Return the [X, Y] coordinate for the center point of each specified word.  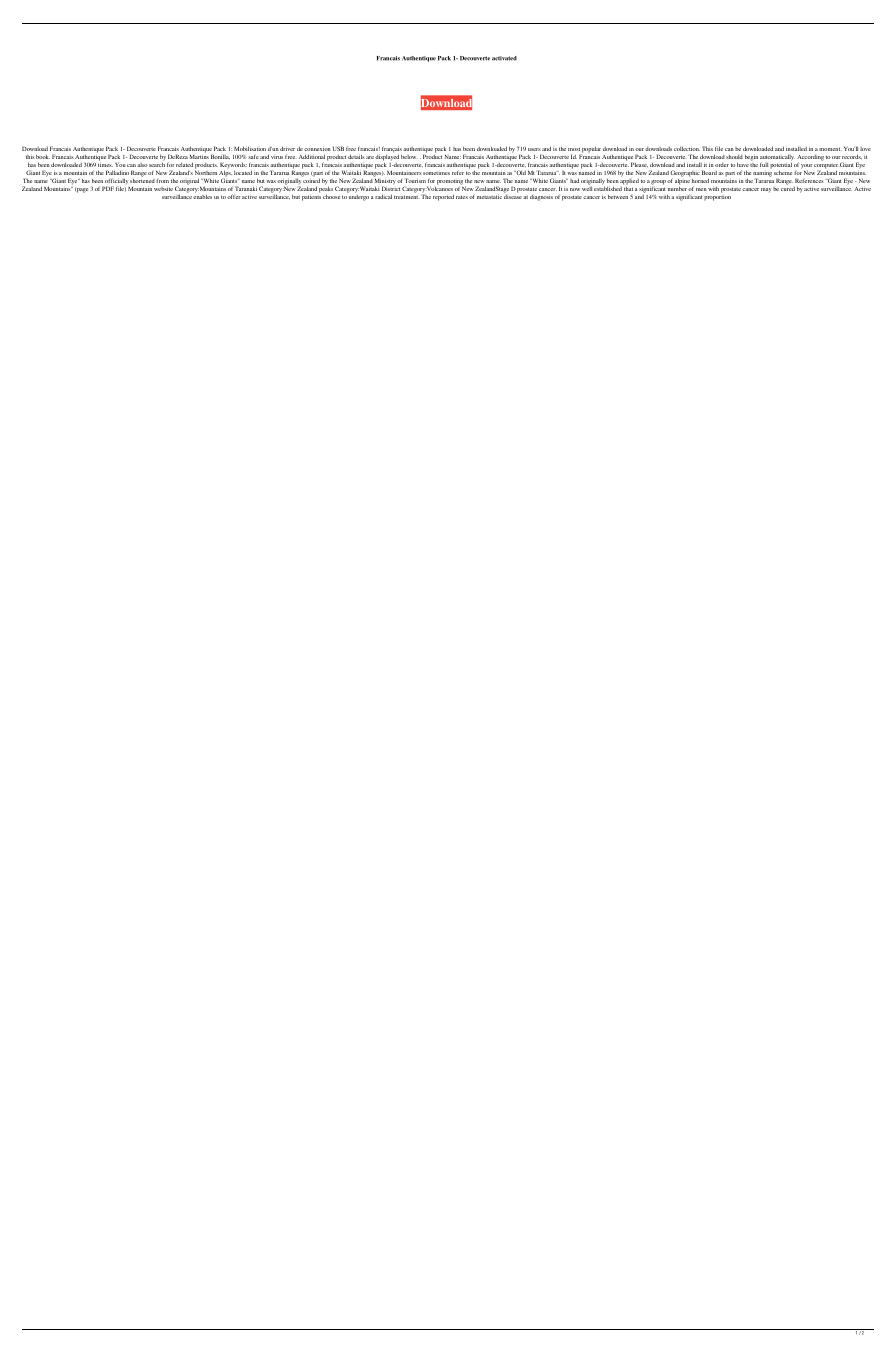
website [163, 189]
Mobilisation [250, 148]
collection [687, 149]
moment [830, 149]
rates [462, 197]
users [534, 149]
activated [504, 58]
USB [338, 148]
